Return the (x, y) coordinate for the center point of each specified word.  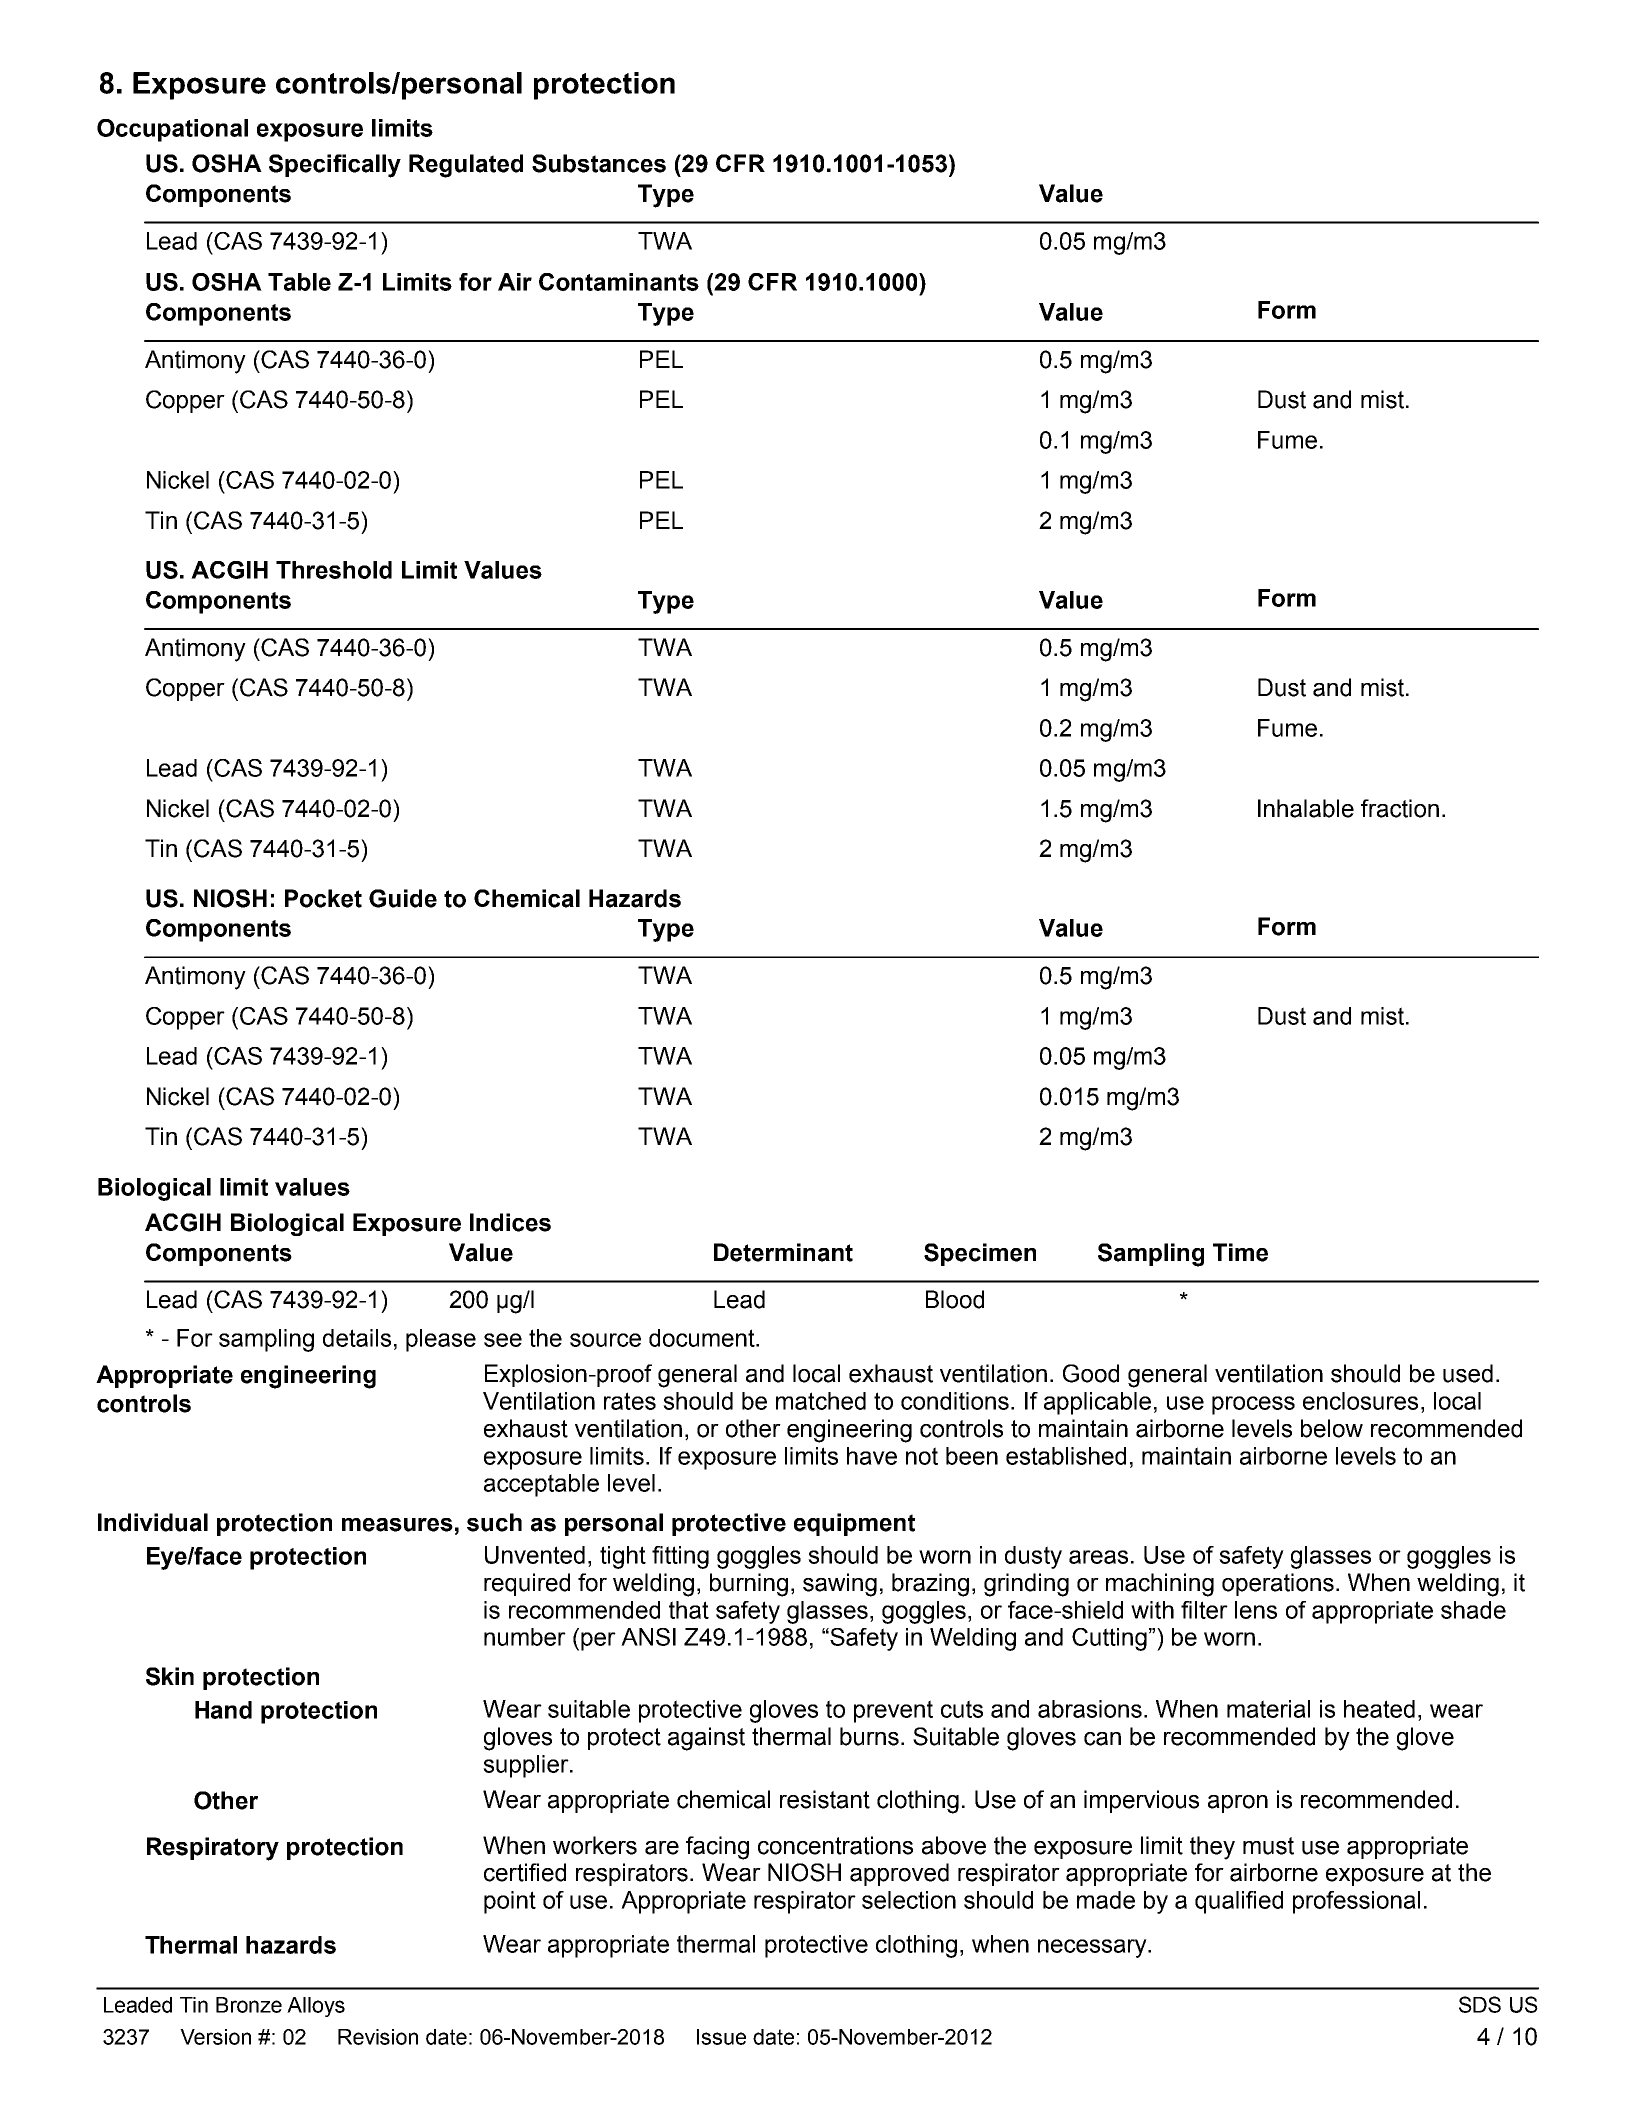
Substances (599, 163)
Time (1240, 1252)
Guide (403, 898)
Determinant (783, 1252)
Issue (721, 2037)
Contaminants (619, 282)
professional (1356, 1902)
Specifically (335, 166)
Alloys (316, 2007)
